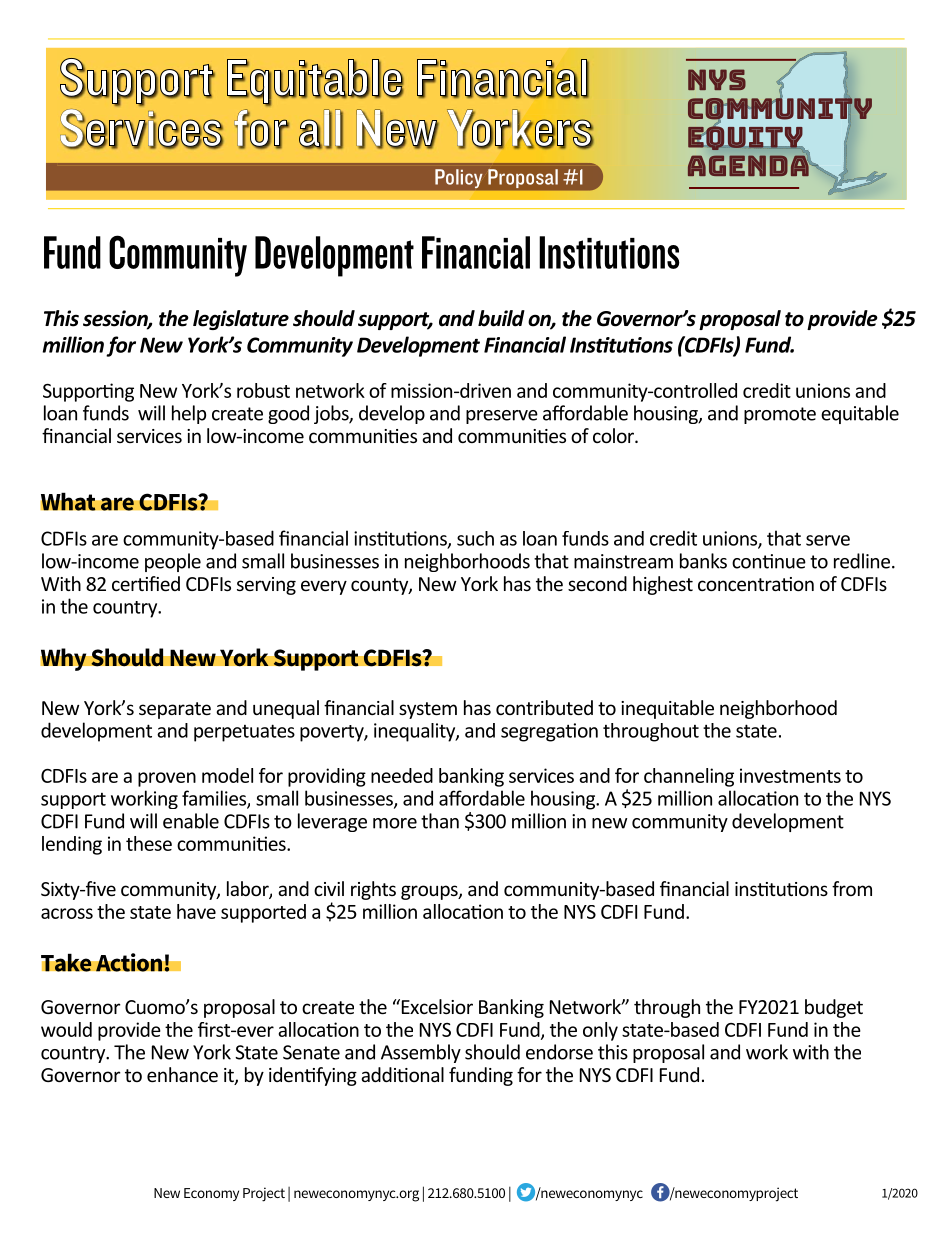 The width and height of the page is (952, 1233). Describe the element at coordinates (182, 1074) in the page. I see `enhance` at that location.
